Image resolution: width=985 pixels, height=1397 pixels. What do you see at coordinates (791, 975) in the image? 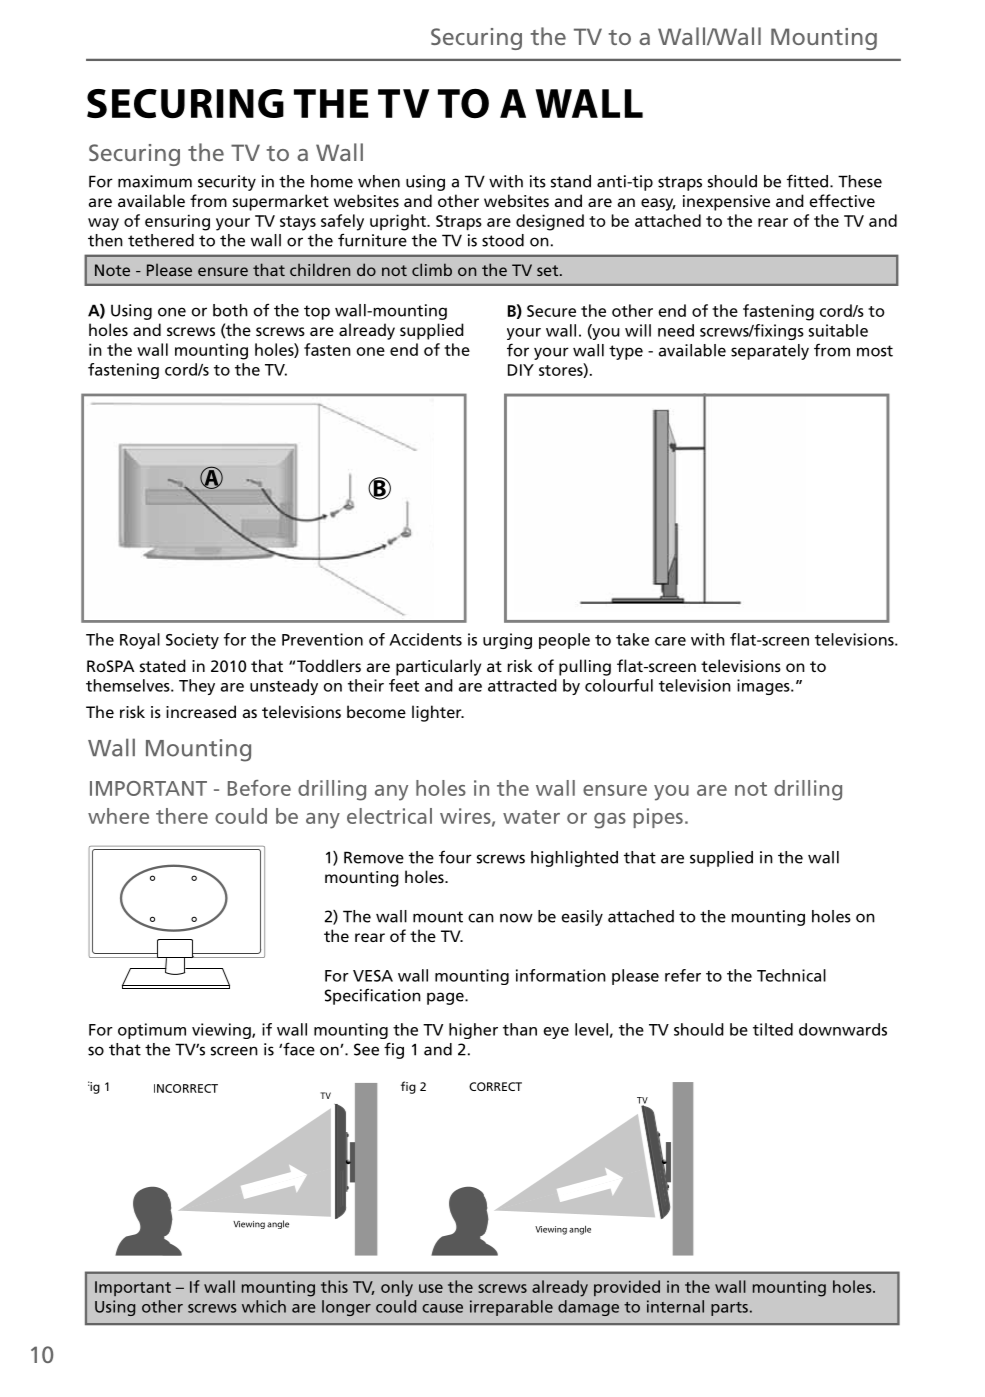
I see `Technical` at bounding box center [791, 975].
